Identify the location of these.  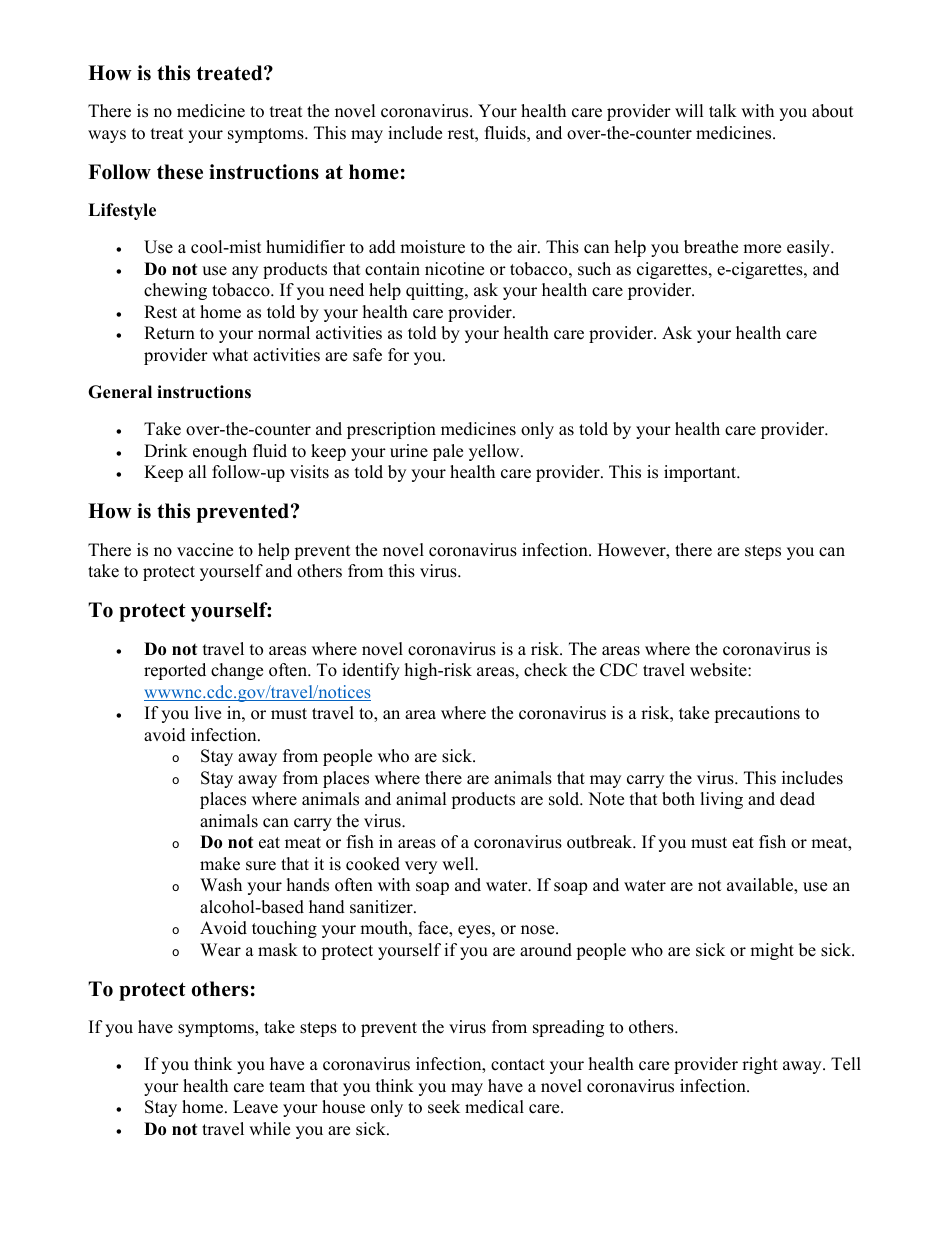
(180, 172).
